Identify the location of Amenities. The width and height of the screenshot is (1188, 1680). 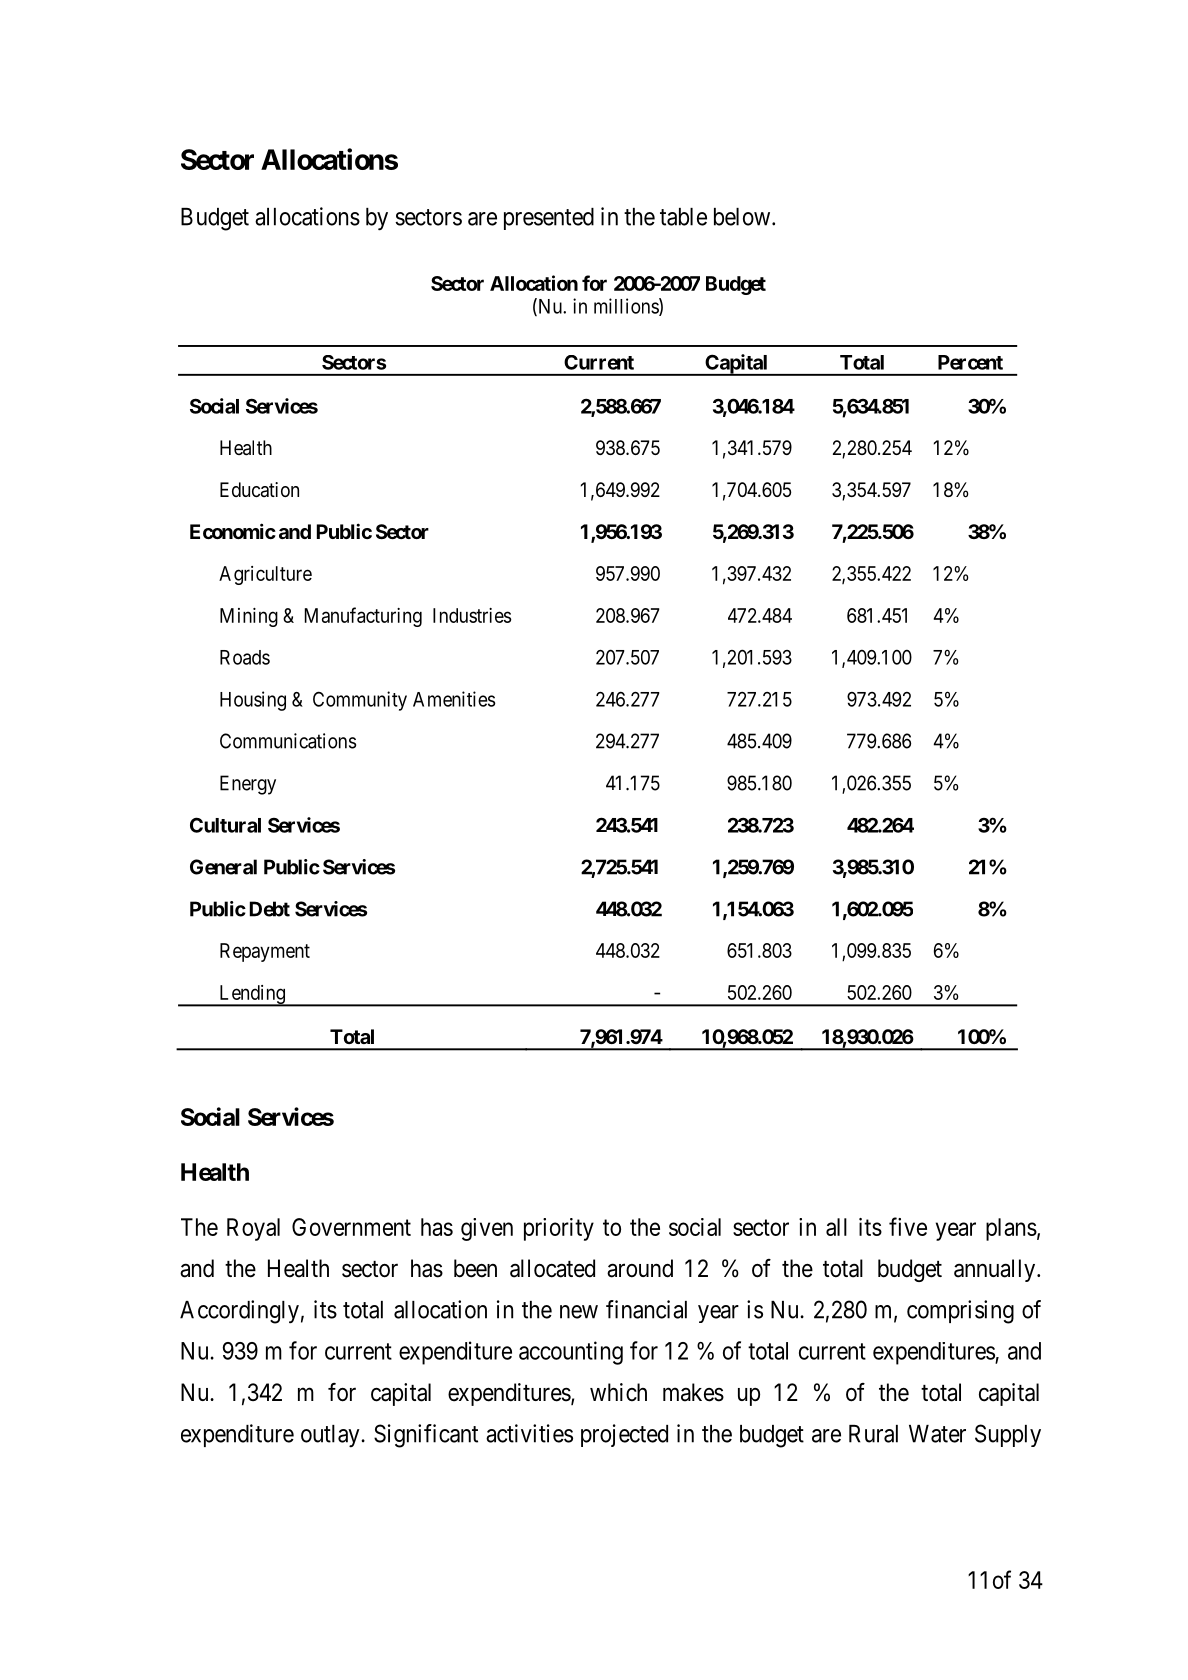
(454, 699).
